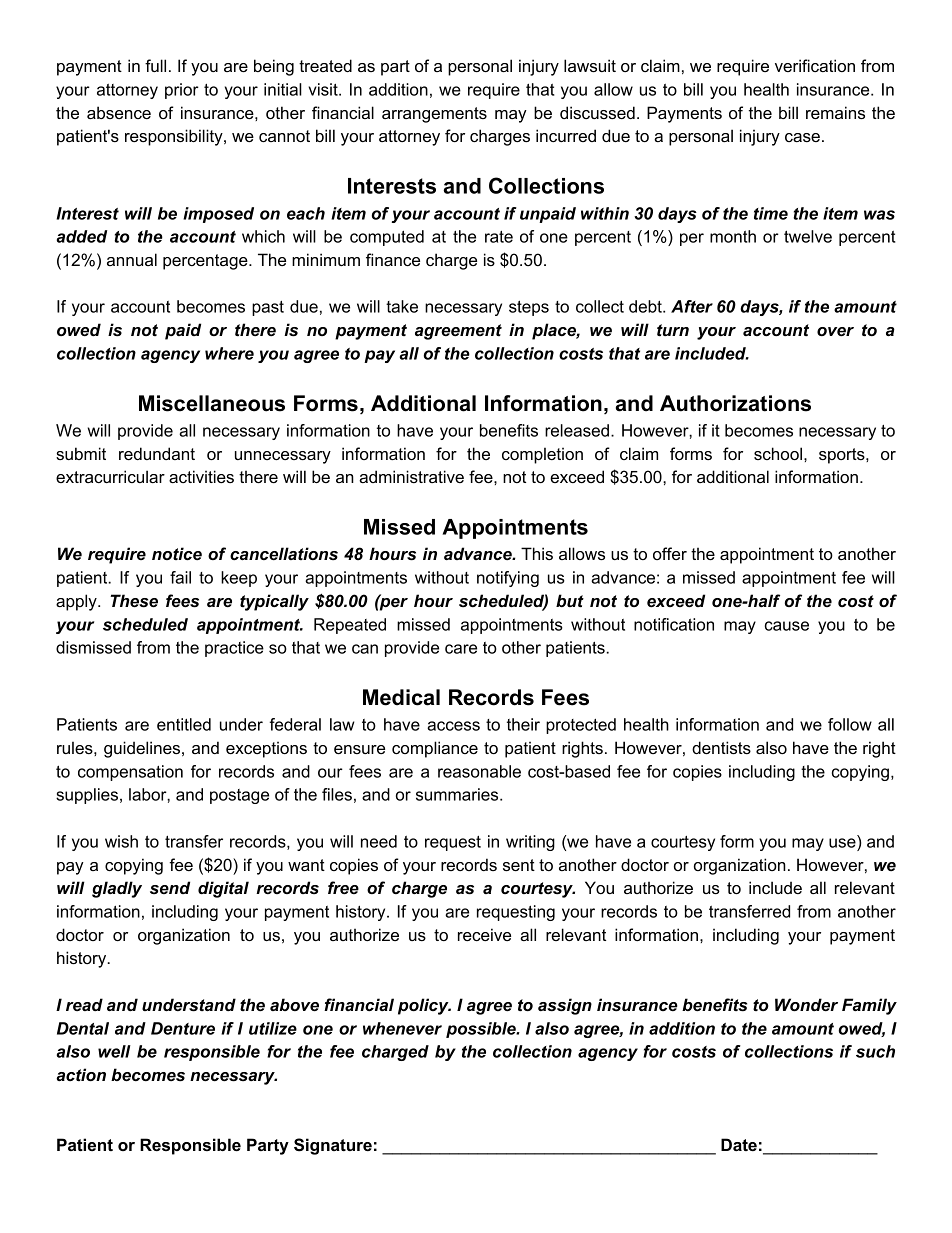 The image size is (952, 1233). Describe the element at coordinates (170, 887) in the screenshot. I see `send` at that location.
